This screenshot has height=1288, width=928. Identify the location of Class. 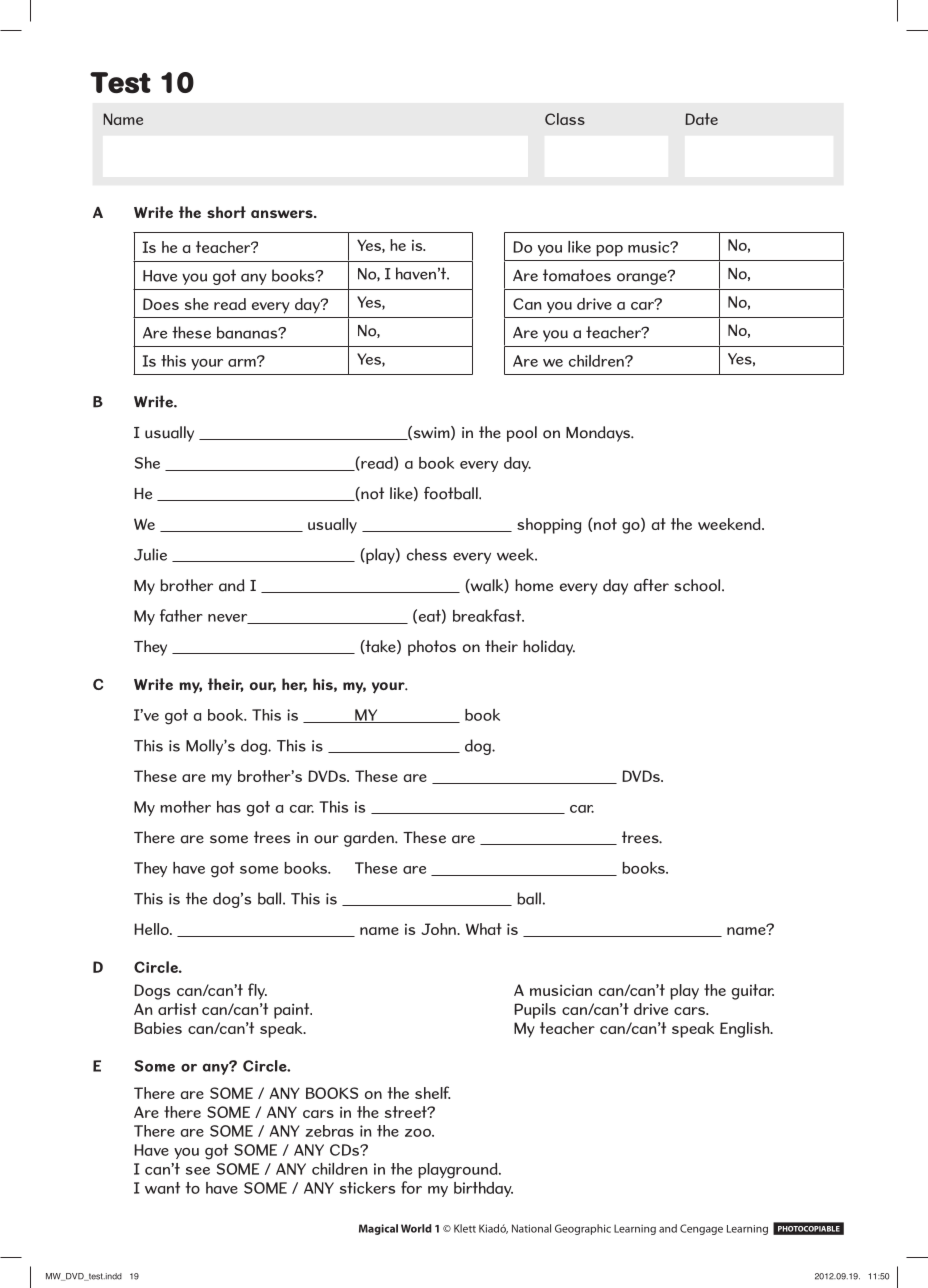
(565, 119).
